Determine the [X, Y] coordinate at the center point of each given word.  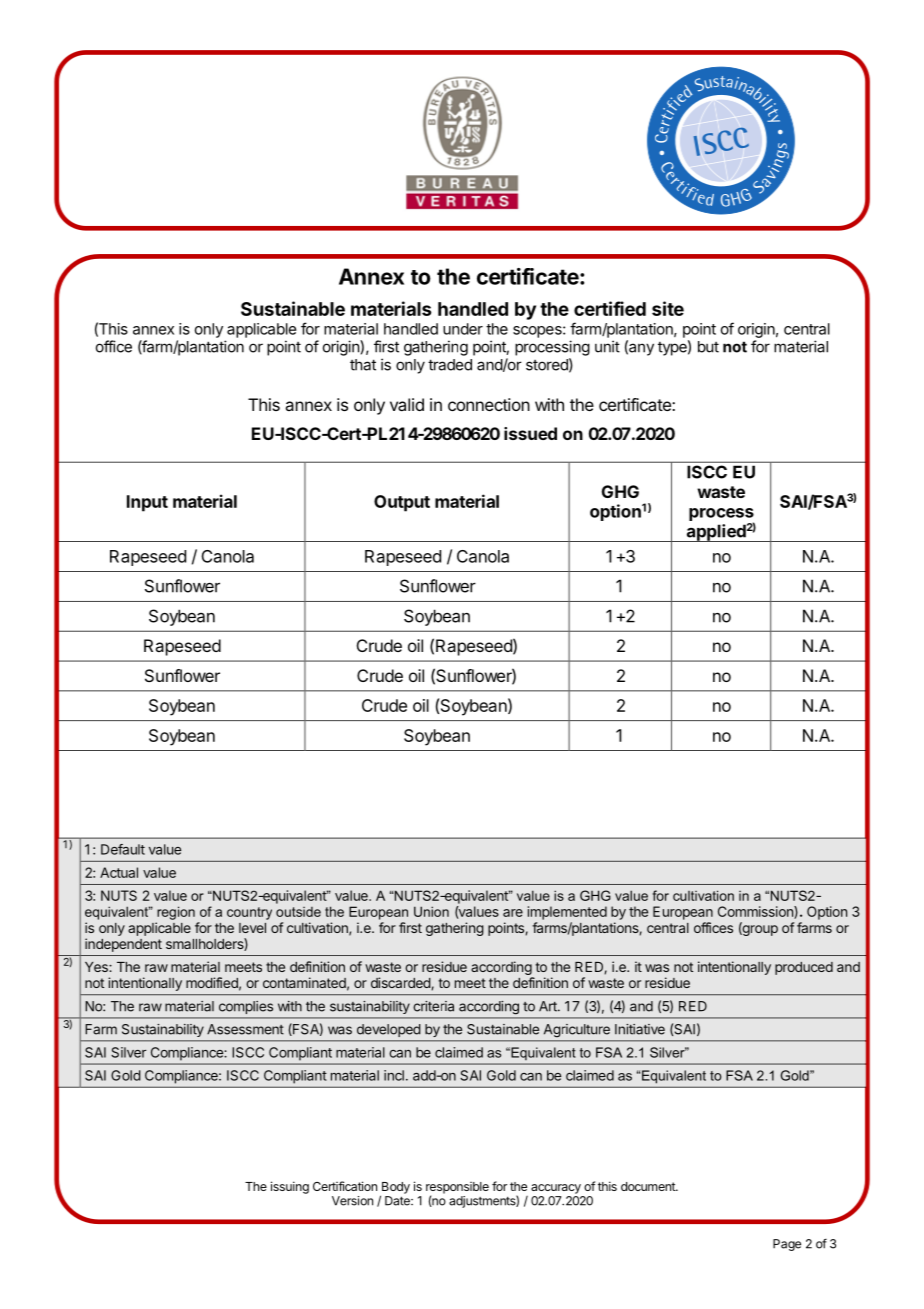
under [463, 329]
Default [123, 849]
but [708, 347]
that [363, 365]
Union [431, 911]
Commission [756, 912]
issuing [290, 1187]
